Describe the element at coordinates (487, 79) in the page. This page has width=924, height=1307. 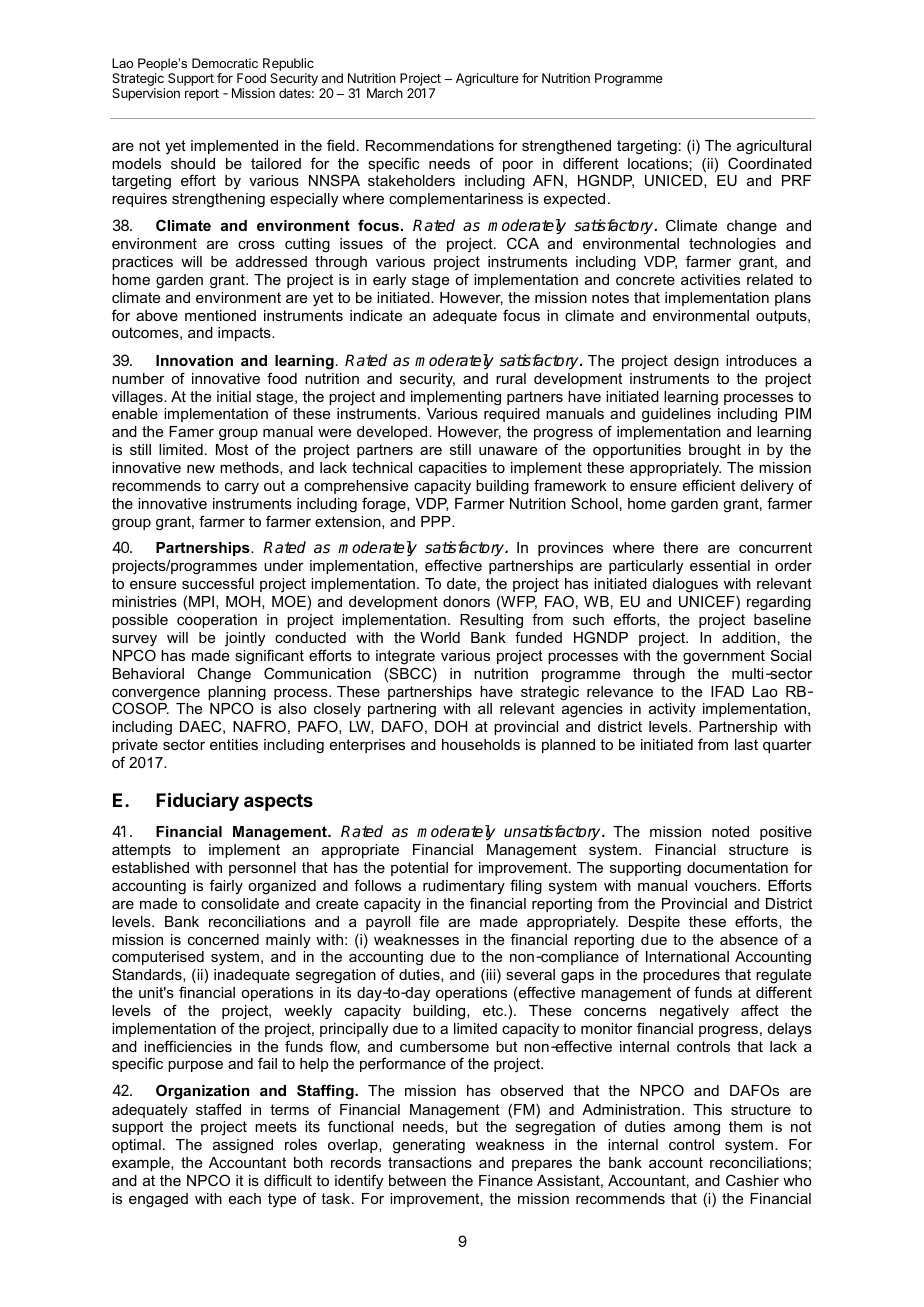
I see `Agriculture` at that location.
